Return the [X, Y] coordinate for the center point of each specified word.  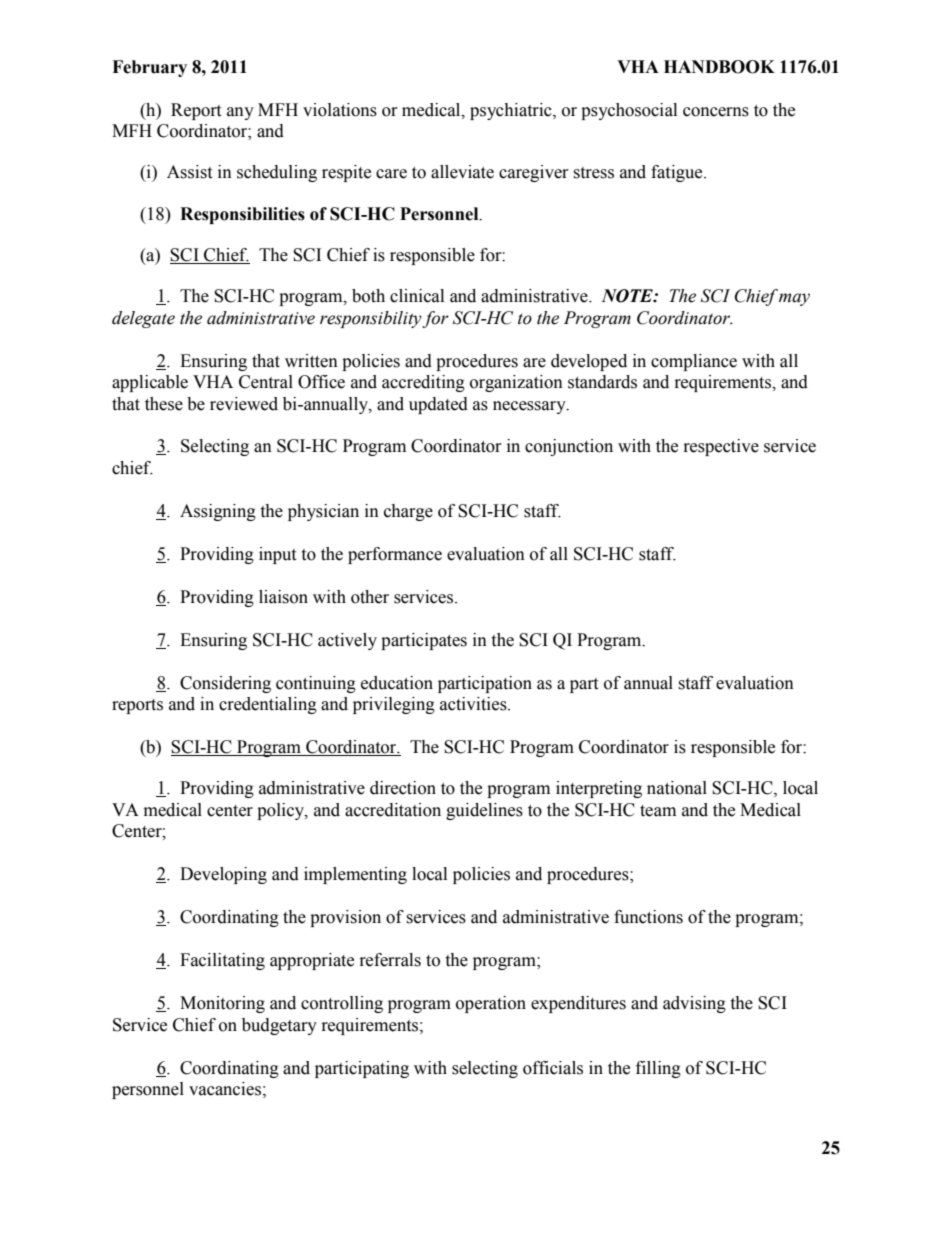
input [277, 555]
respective [721, 447]
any [240, 113]
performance [395, 555]
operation [491, 1004]
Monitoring [222, 1004]
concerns [716, 112]
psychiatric [512, 111]
